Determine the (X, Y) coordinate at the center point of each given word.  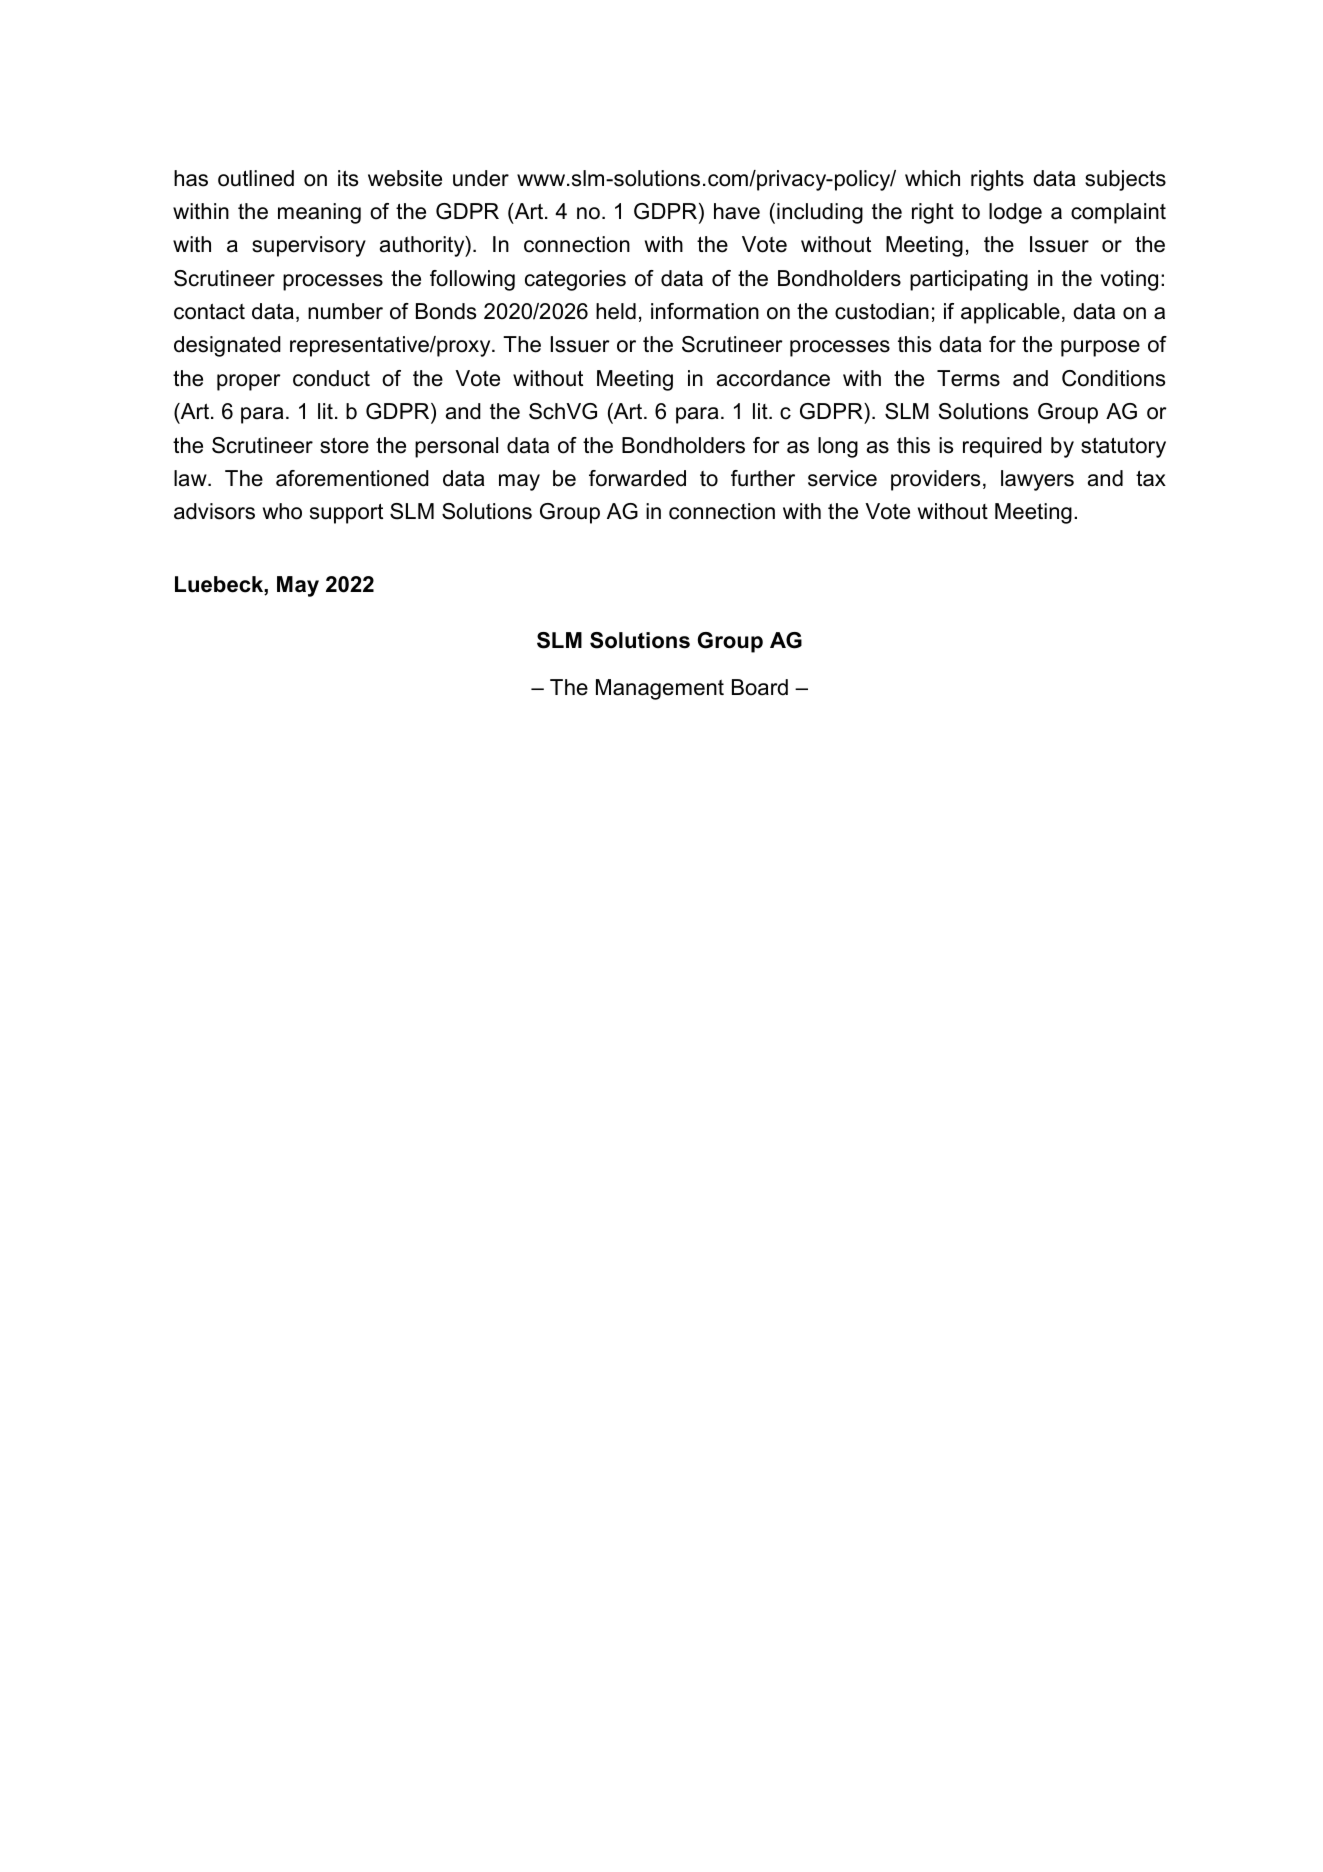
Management (660, 689)
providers (935, 480)
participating (969, 280)
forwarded (637, 478)
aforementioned (352, 478)
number (345, 311)
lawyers (1037, 480)
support (346, 513)
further (763, 478)
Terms (968, 378)
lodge (1015, 213)
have (737, 211)
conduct (331, 378)
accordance (773, 378)
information (705, 311)
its (348, 178)
